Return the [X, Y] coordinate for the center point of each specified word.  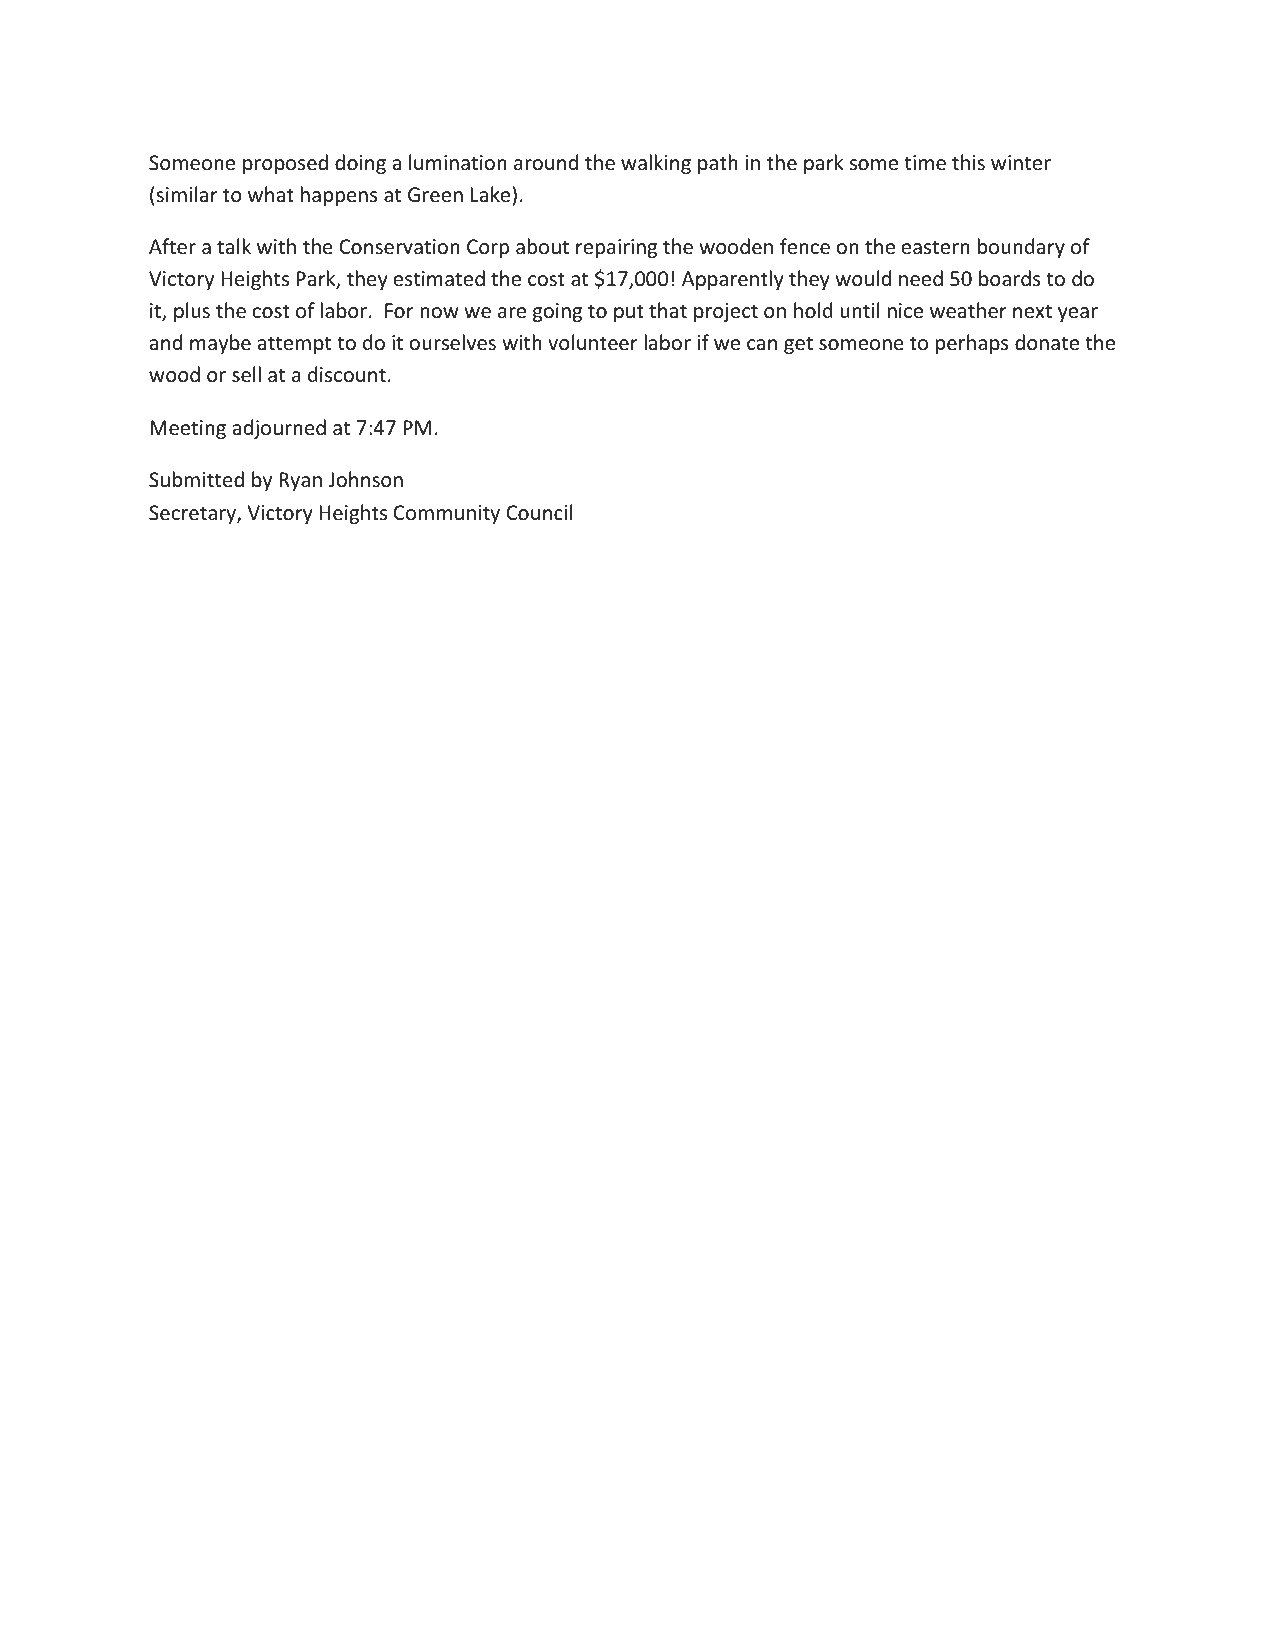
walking [656, 164]
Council [539, 512]
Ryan [300, 481]
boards [1009, 278]
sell [246, 374]
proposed [285, 164]
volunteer [593, 342]
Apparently [733, 280]
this [968, 162]
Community [447, 514]
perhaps [972, 344]
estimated [439, 278]
